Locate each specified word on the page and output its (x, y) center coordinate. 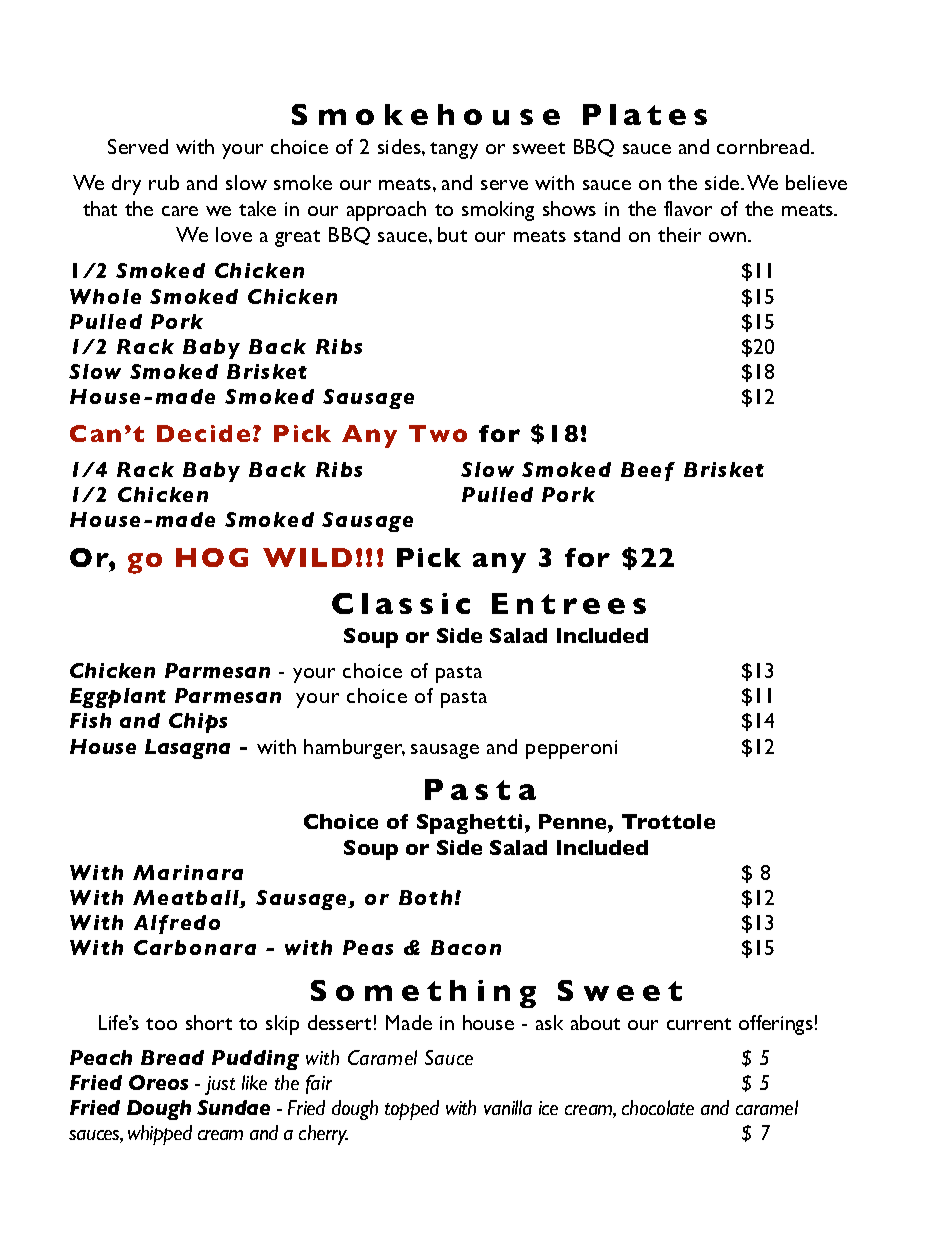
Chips (198, 723)
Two (438, 433)
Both (425, 897)
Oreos (158, 1082)
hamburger (354, 749)
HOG (212, 557)
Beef (648, 471)
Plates (645, 114)
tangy (454, 150)
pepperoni (571, 749)
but (452, 234)
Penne (574, 821)
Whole (105, 296)
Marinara (188, 872)
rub (164, 182)
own (729, 237)
